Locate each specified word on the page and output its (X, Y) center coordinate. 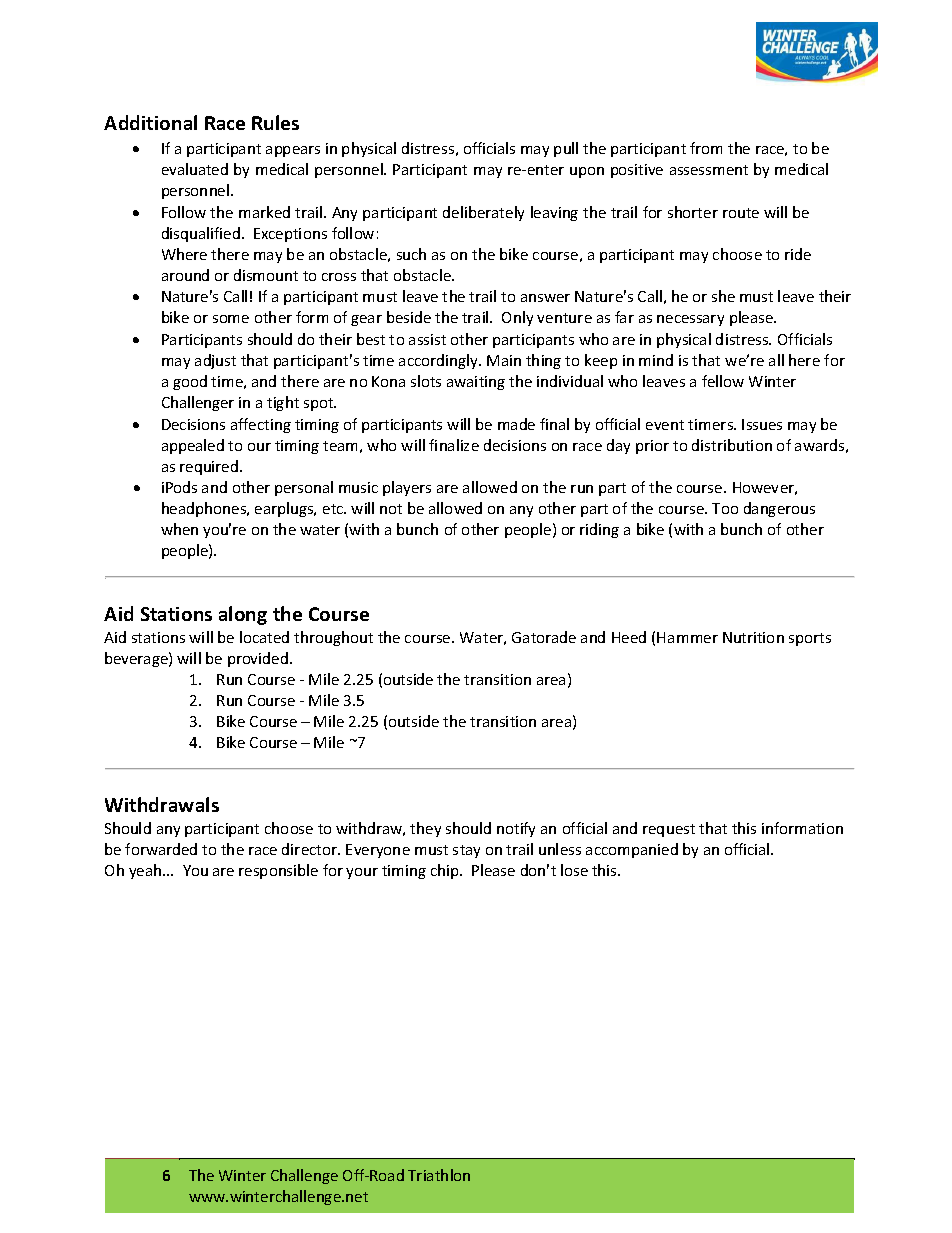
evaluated (195, 169)
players (407, 488)
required (210, 467)
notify (516, 829)
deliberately (483, 213)
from (706, 148)
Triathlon (439, 1175)
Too (725, 508)
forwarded (161, 849)
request (669, 830)
